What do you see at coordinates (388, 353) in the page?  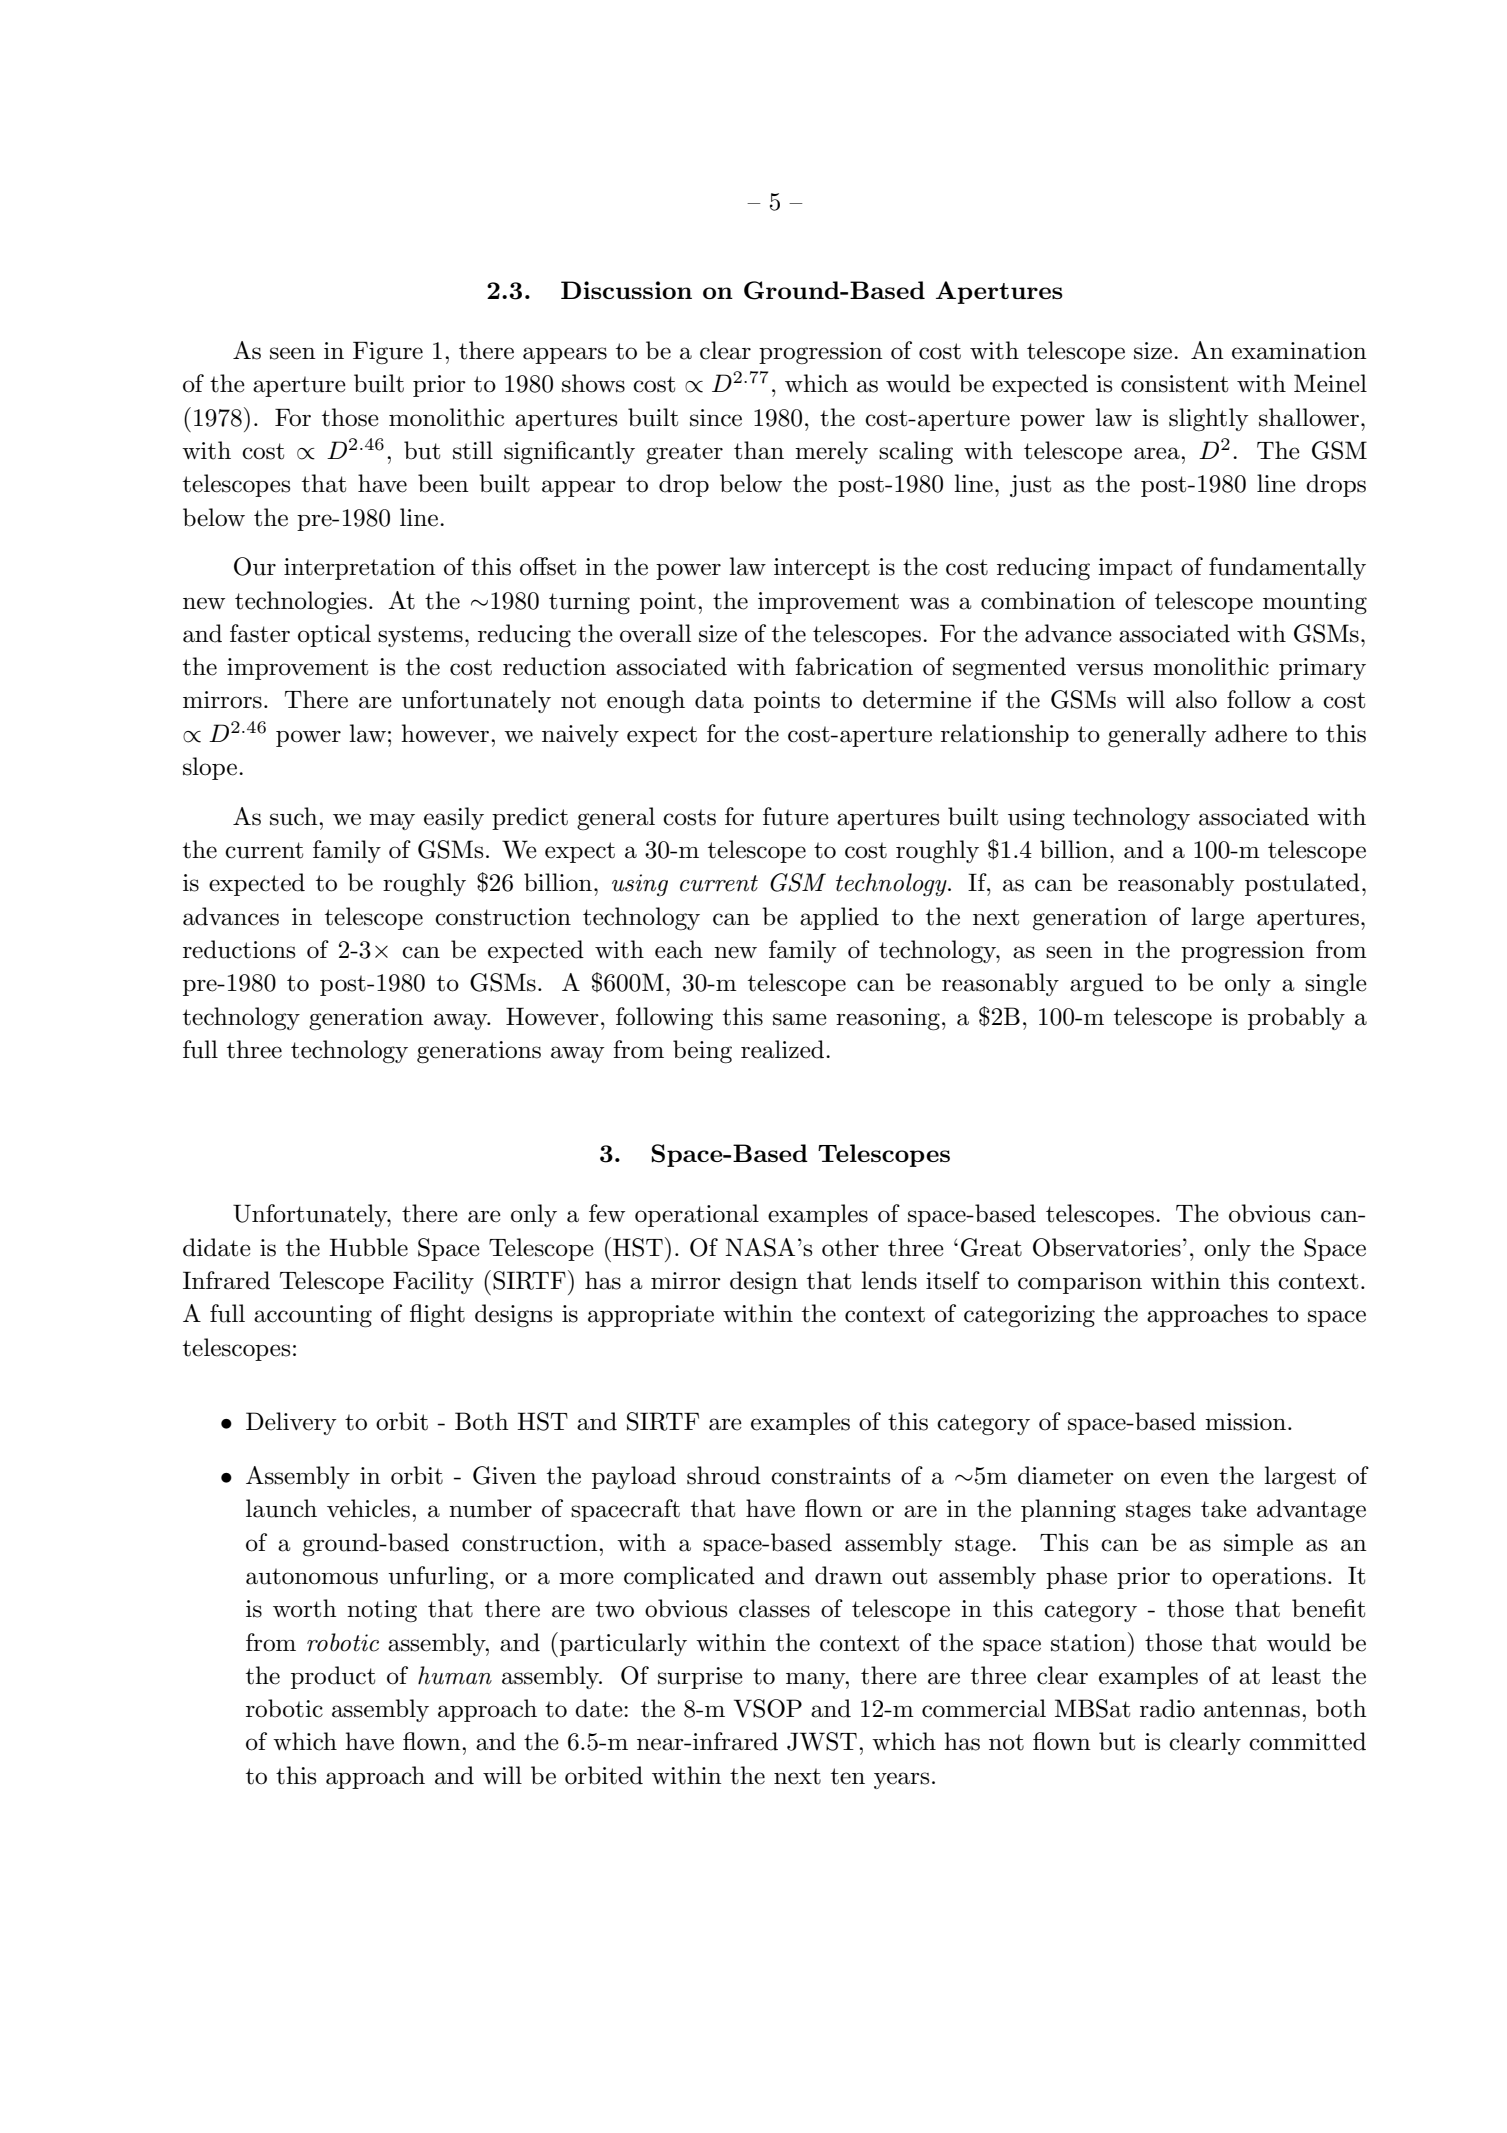 I see `Figure` at bounding box center [388, 353].
